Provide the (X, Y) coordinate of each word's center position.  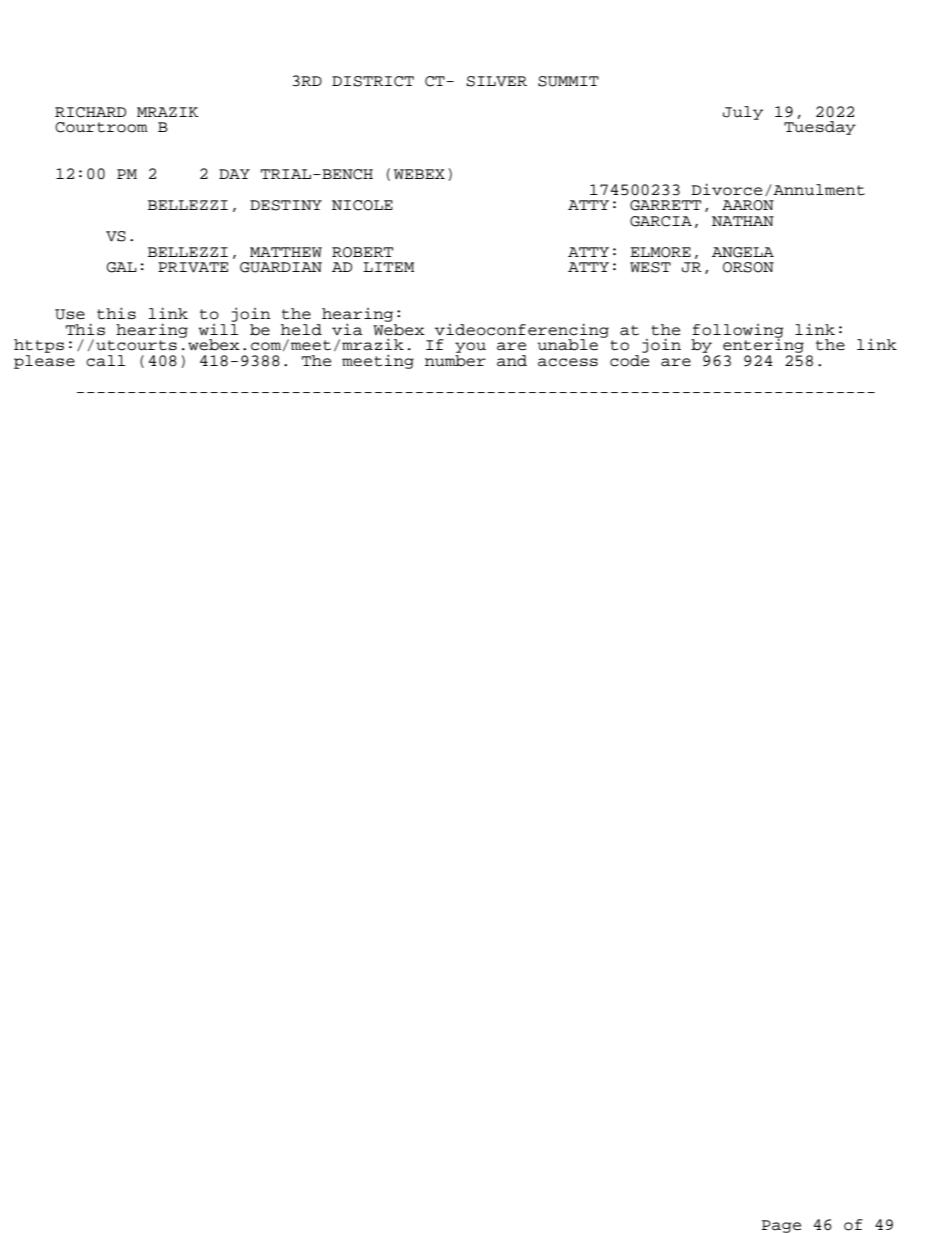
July (743, 113)
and (512, 361)
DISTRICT (373, 81)
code (629, 361)
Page (781, 1226)
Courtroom (101, 127)
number (455, 361)
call (105, 361)
